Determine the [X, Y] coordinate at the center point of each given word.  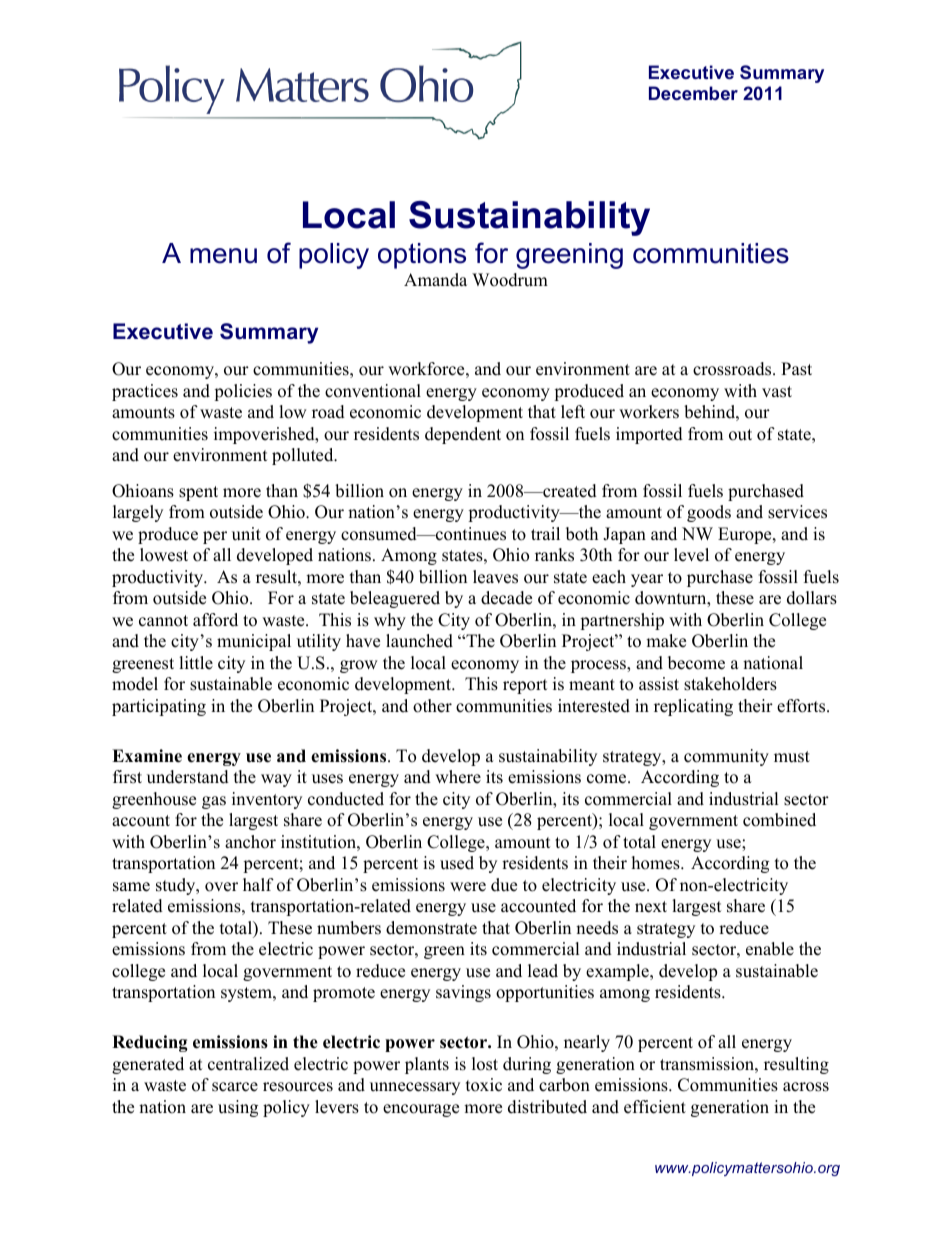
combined [779, 820]
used [457, 863]
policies [243, 392]
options [422, 256]
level [691, 555]
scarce [235, 1087]
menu [223, 256]
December [693, 93]
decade [506, 598]
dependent [463, 435]
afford [215, 620]
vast [777, 392]
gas [214, 802]
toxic [484, 1085]
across [806, 1087]
